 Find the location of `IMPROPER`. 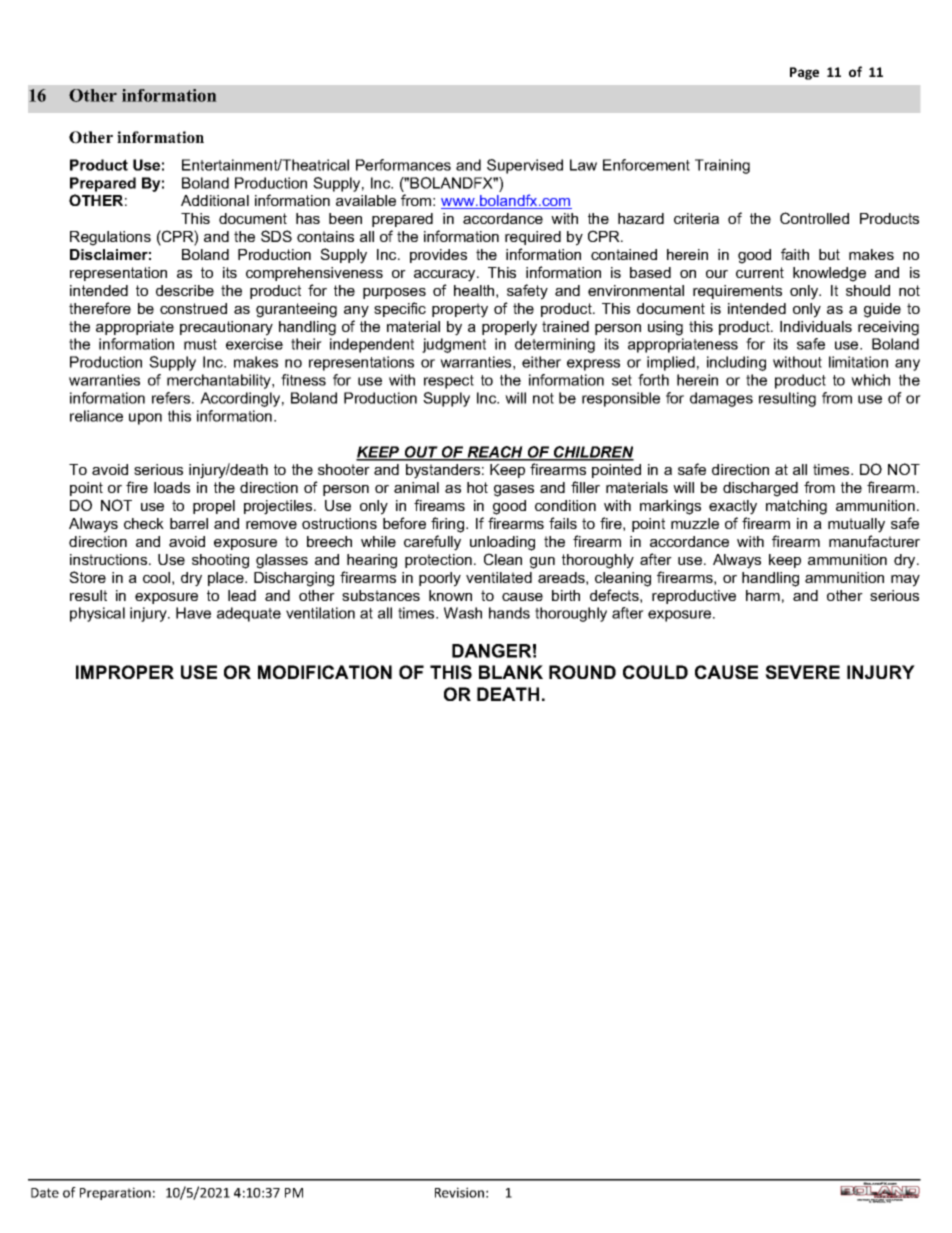

IMPROPER is located at coordinates (125, 672).
